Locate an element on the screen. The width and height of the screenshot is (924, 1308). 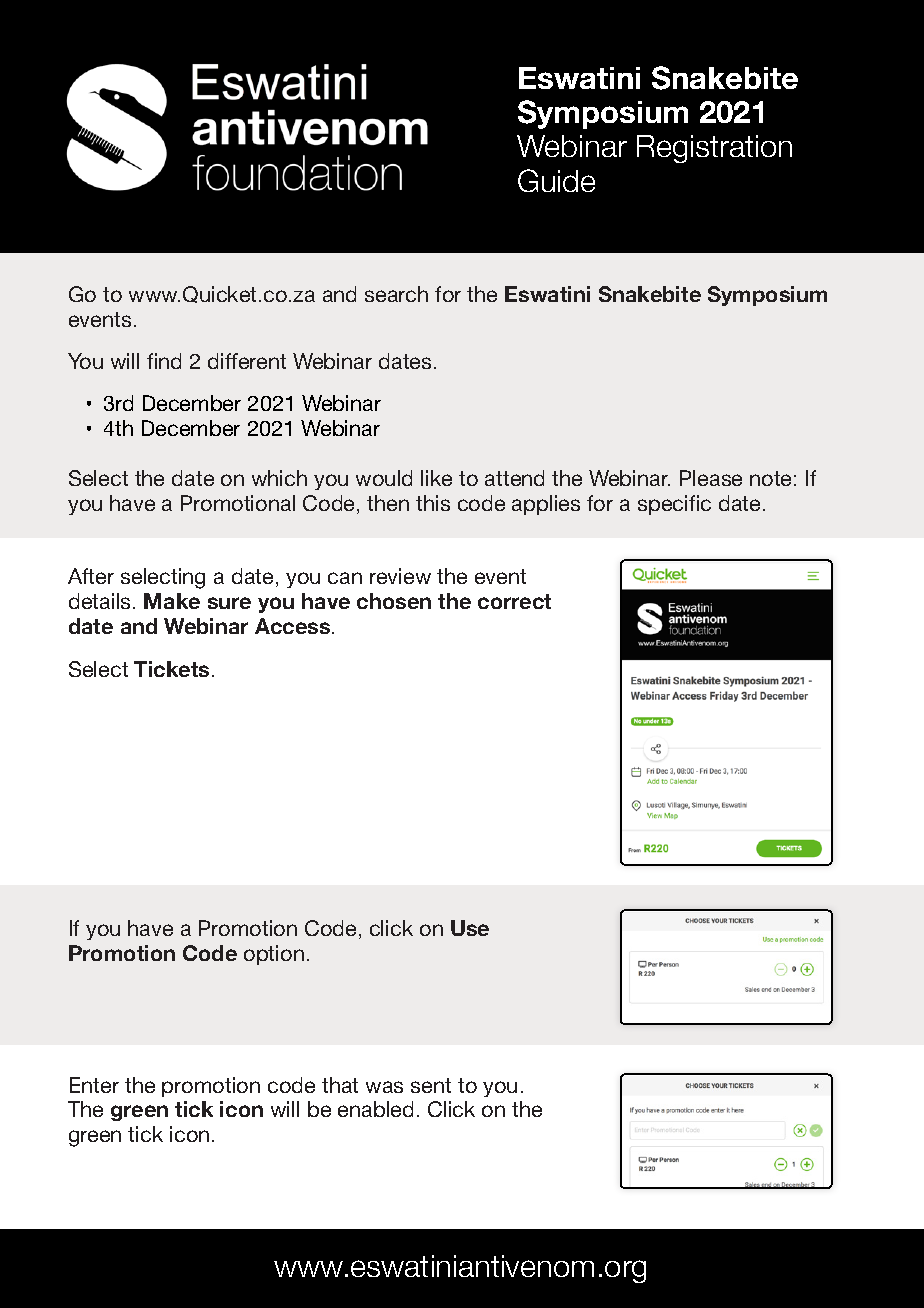
would is located at coordinates (384, 478).
